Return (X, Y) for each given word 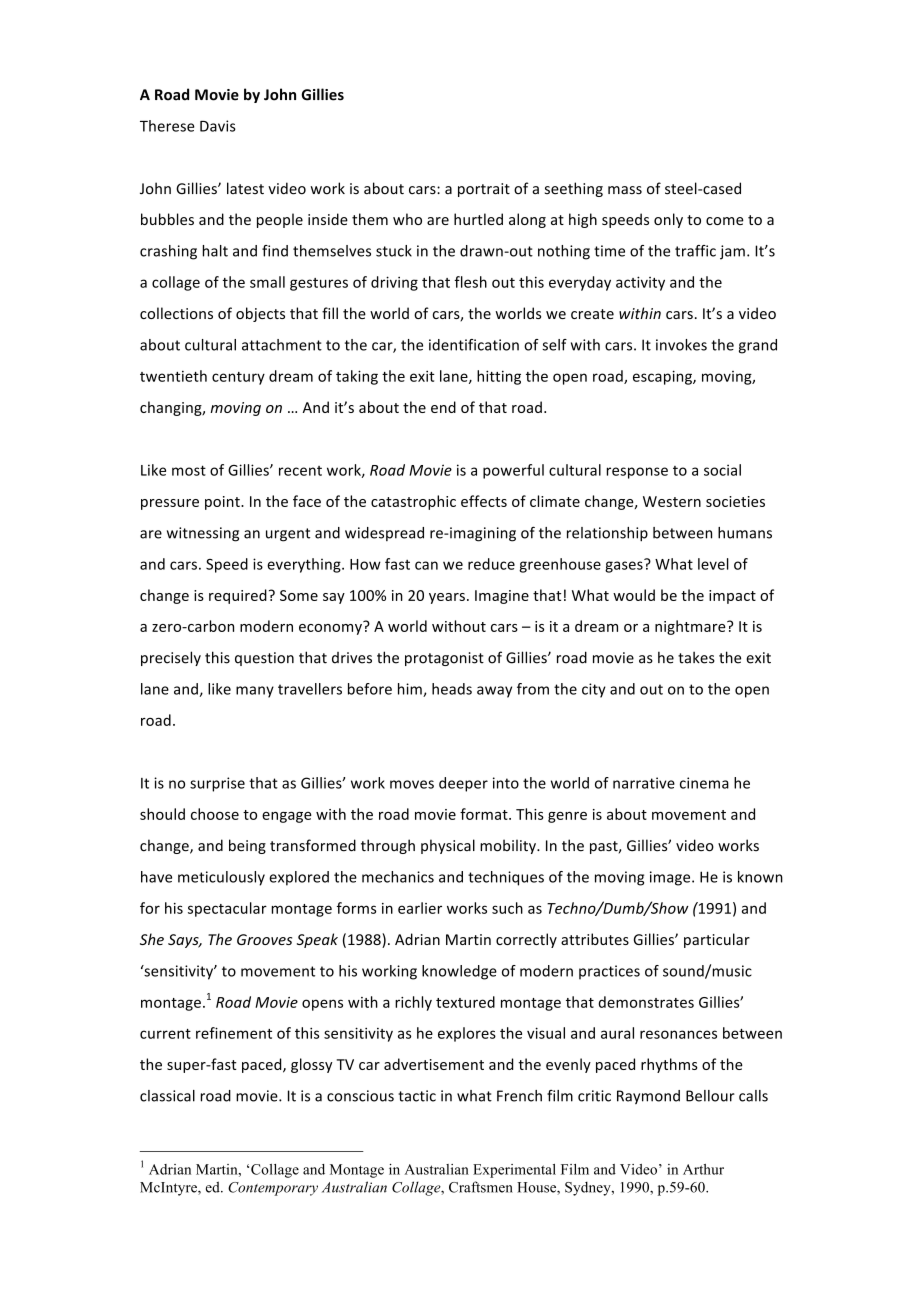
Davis (218, 126)
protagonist (444, 659)
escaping (663, 377)
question (264, 659)
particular (717, 940)
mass (625, 190)
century (238, 378)
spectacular (227, 909)
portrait (484, 190)
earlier (420, 908)
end (443, 407)
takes (696, 657)
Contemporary (273, 1189)
